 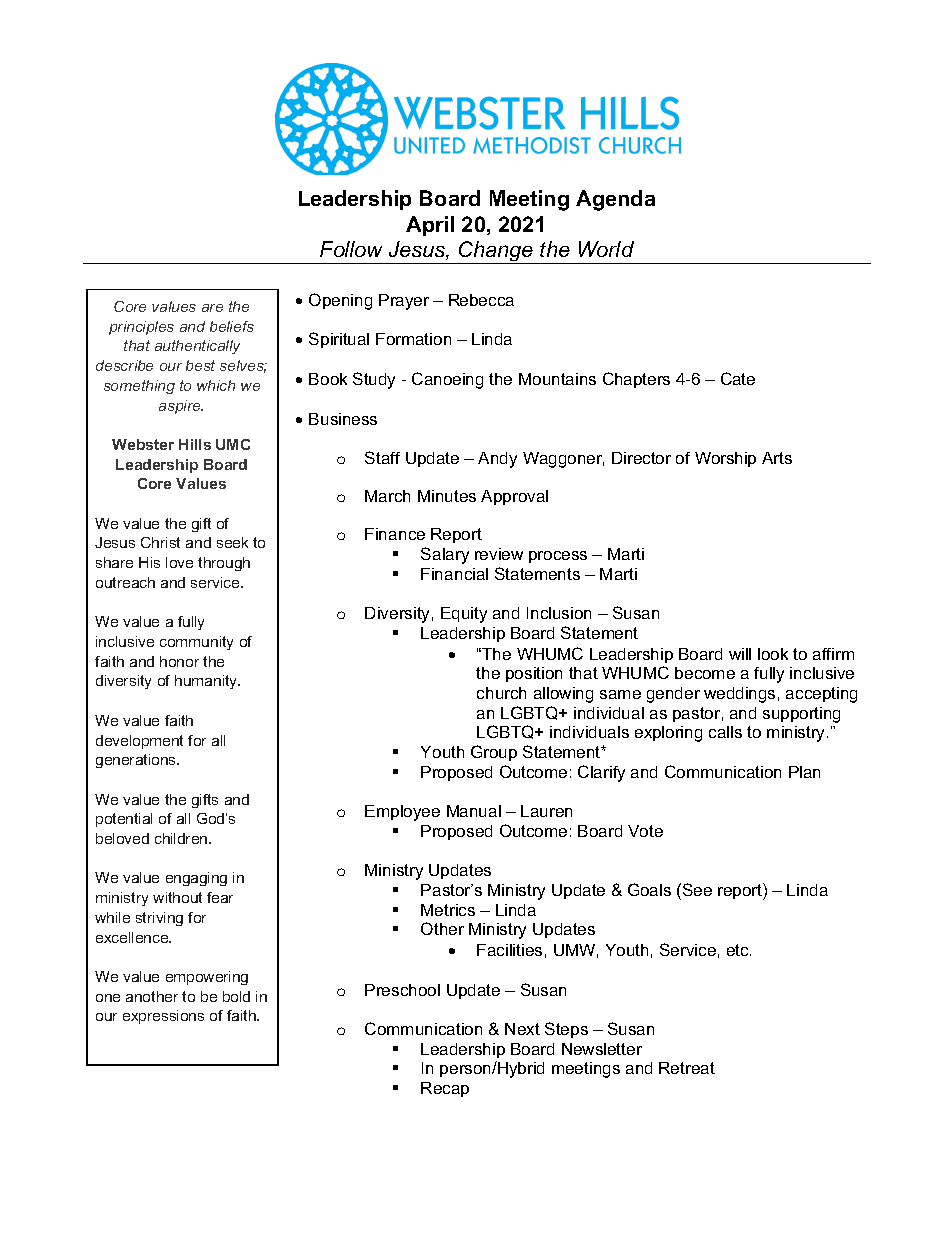 I want to click on seek, so click(x=232, y=542).
